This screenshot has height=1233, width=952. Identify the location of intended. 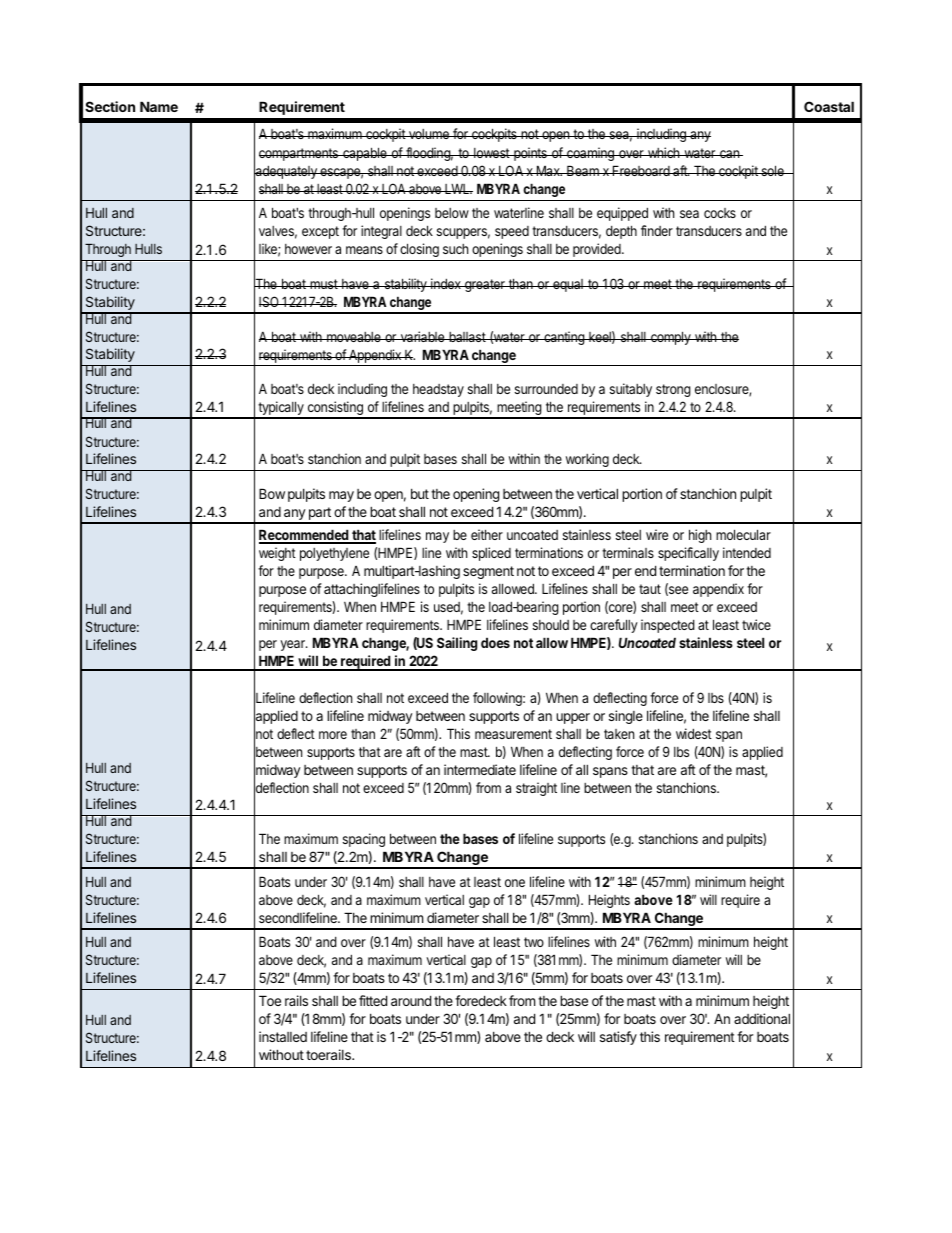
(747, 552).
